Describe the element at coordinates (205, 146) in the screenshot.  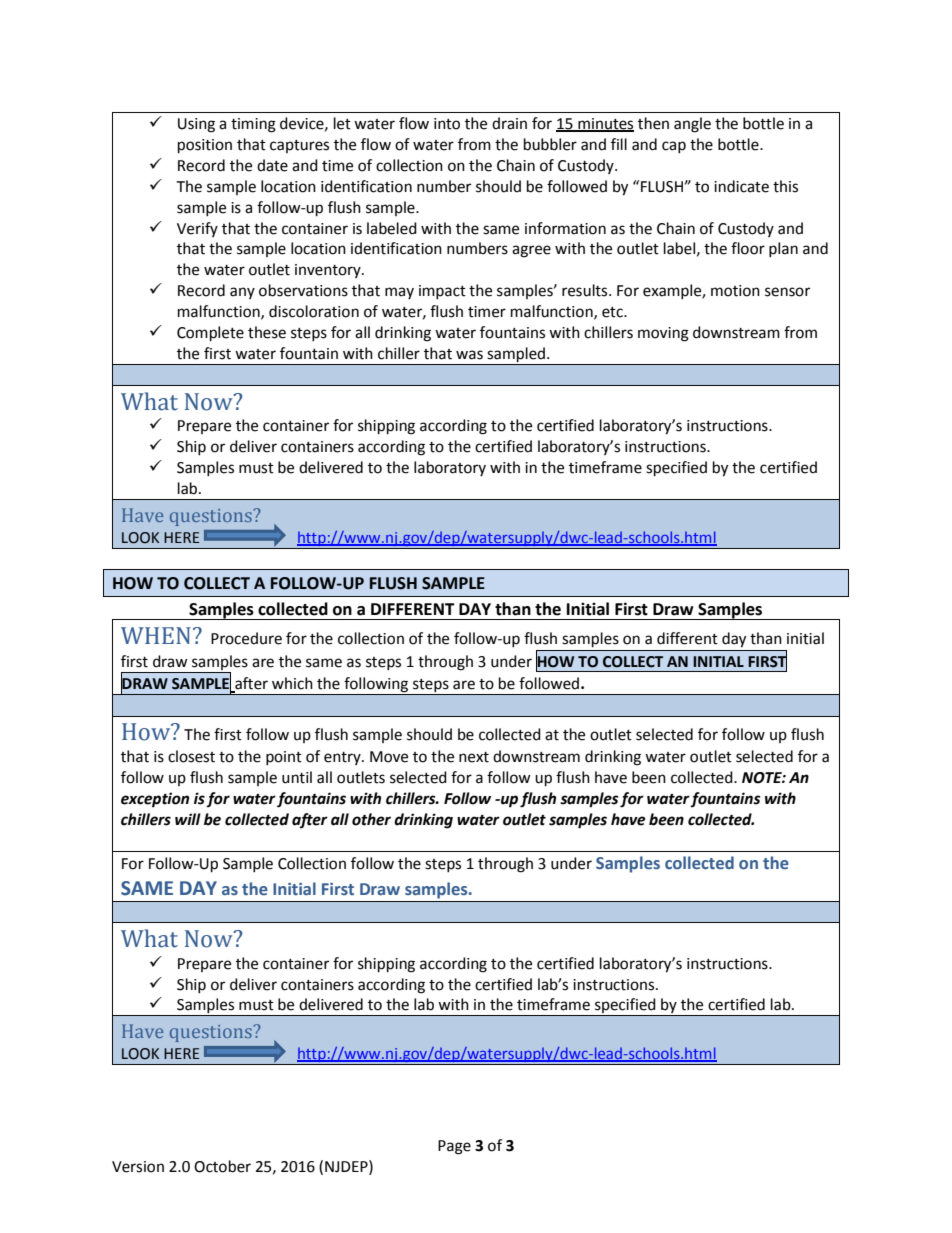
I see `position` at that location.
